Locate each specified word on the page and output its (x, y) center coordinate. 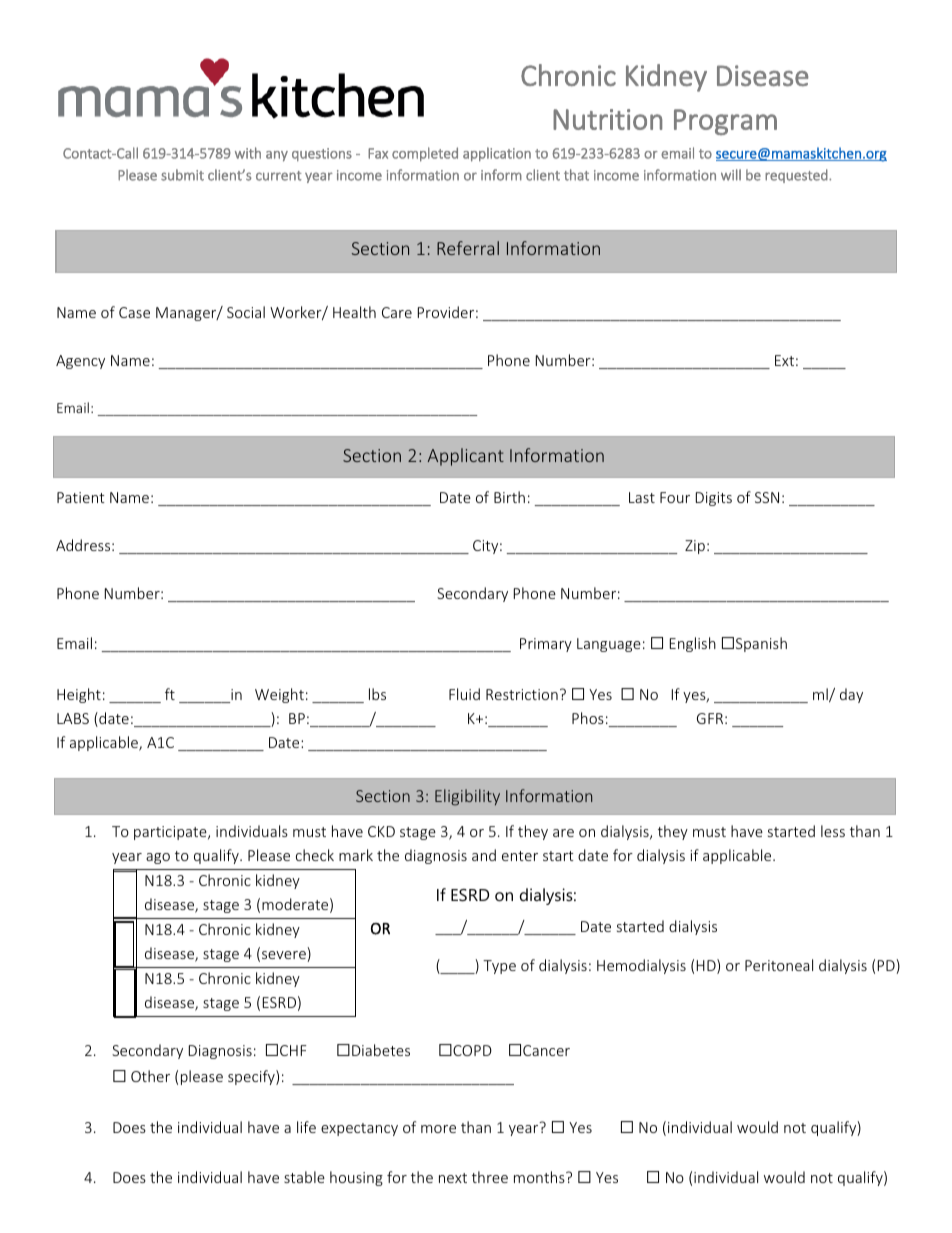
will (731, 175)
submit (182, 175)
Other (150, 1076)
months (540, 1177)
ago (158, 858)
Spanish (761, 644)
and (484, 855)
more (438, 1129)
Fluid (464, 694)
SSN (767, 497)
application (497, 154)
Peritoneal (779, 965)
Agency (80, 362)
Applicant (466, 457)
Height (79, 695)
